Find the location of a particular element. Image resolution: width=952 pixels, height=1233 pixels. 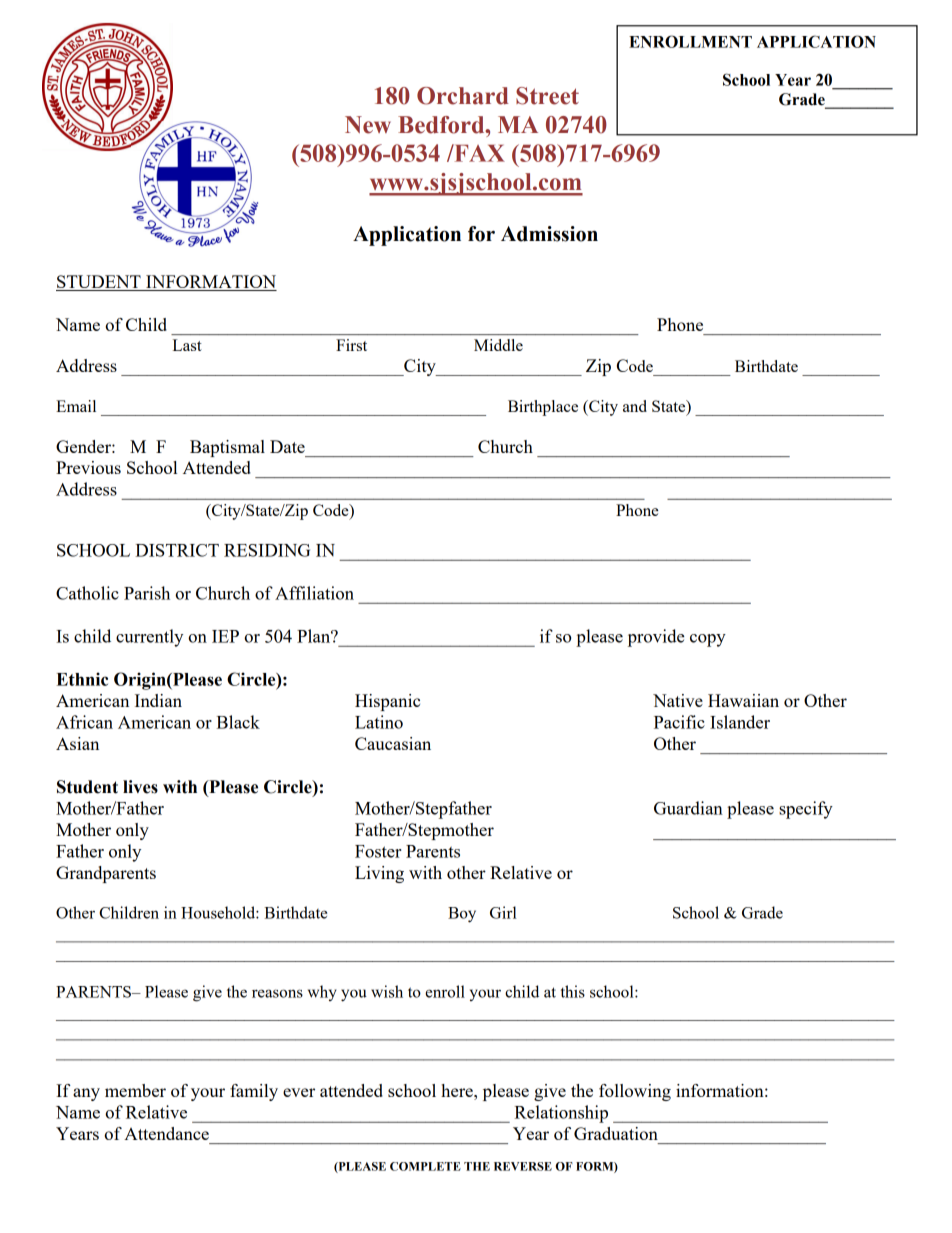

Orchard is located at coordinates (463, 96).
